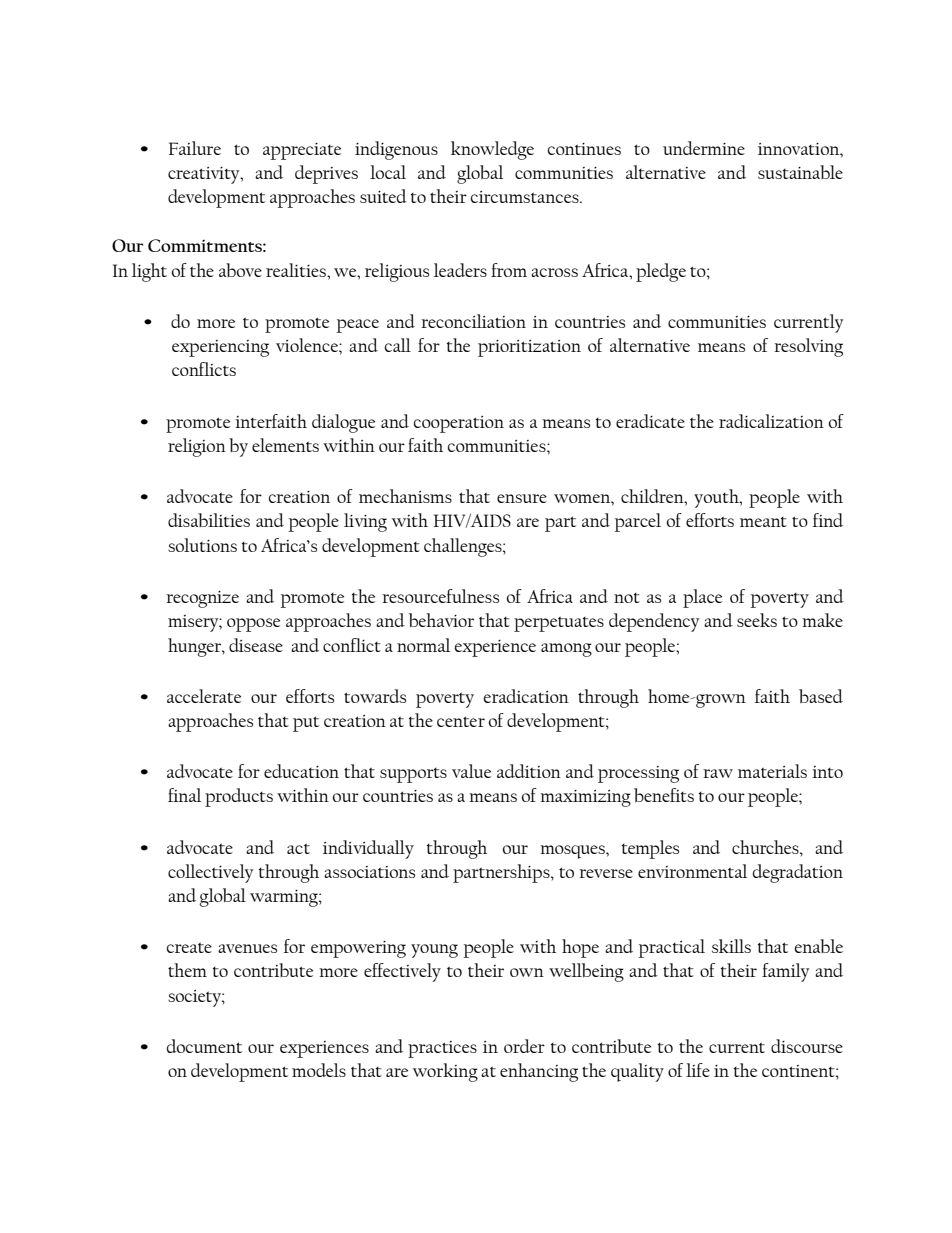 The width and height of the document is (952, 1233). I want to click on sustainable, so click(800, 172).
